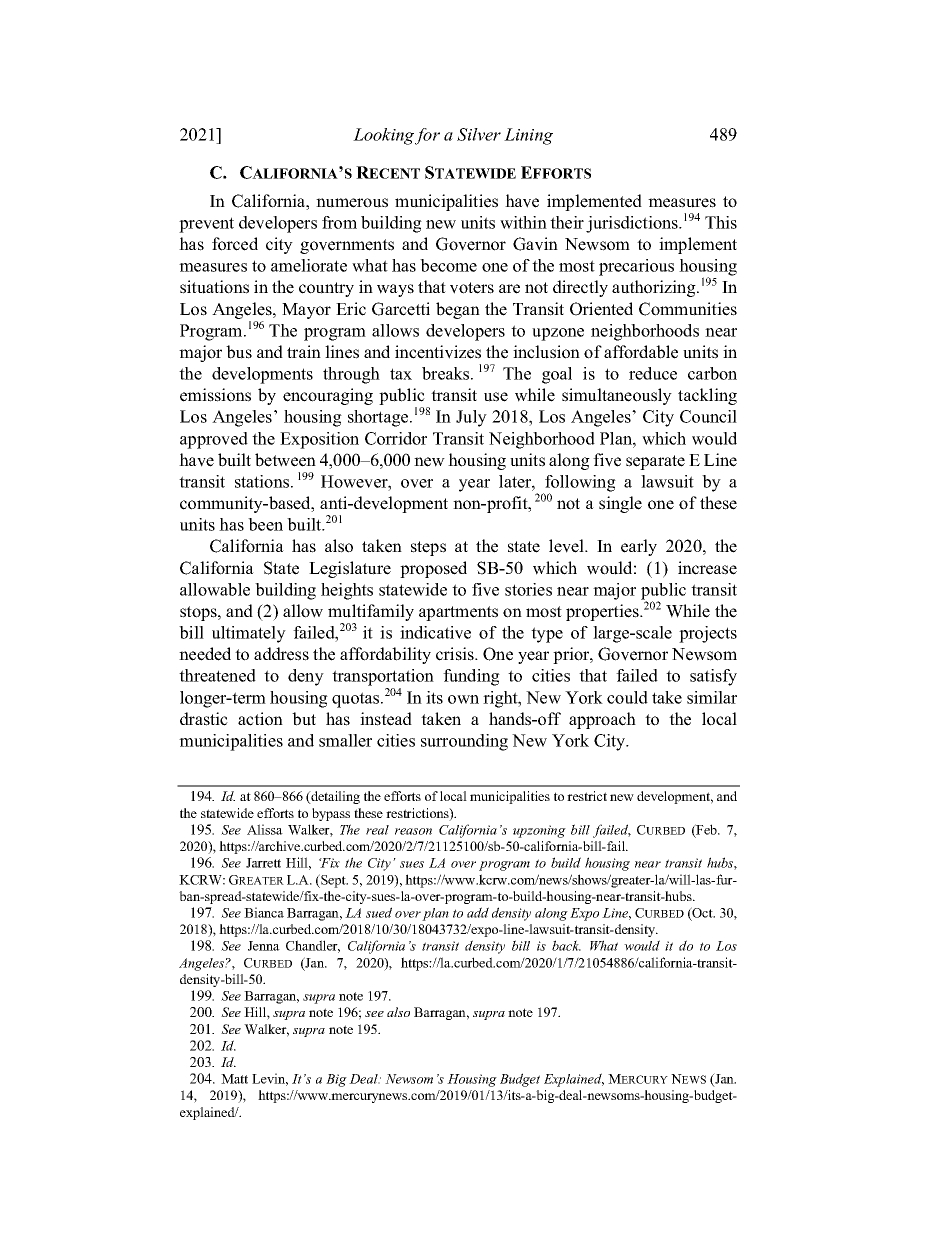 This page has height=1233, width=952. What do you see at coordinates (602, 720) in the page?
I see `approach` at bounding box center [602, 720].
